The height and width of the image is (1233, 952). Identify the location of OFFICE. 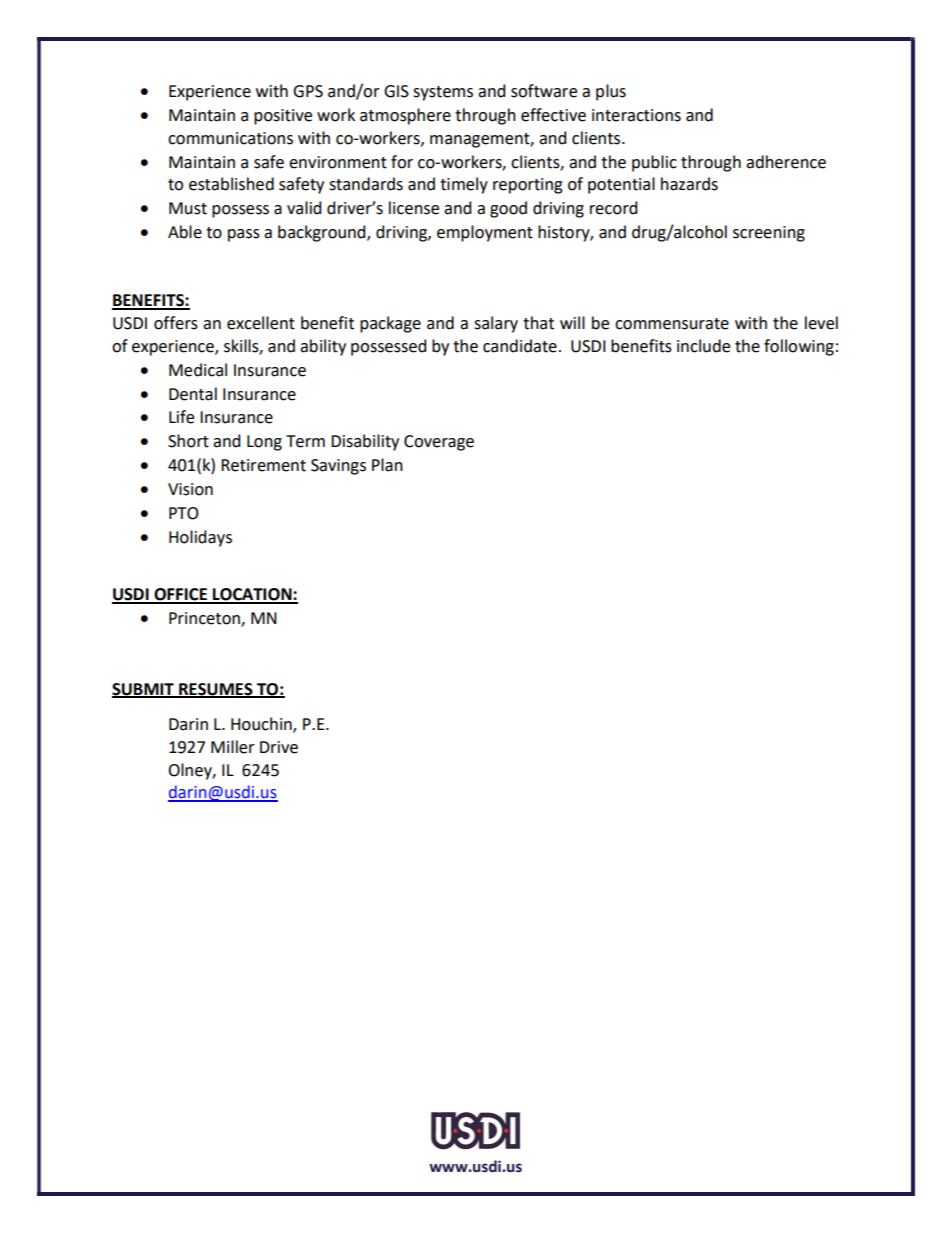
(180, 595).
